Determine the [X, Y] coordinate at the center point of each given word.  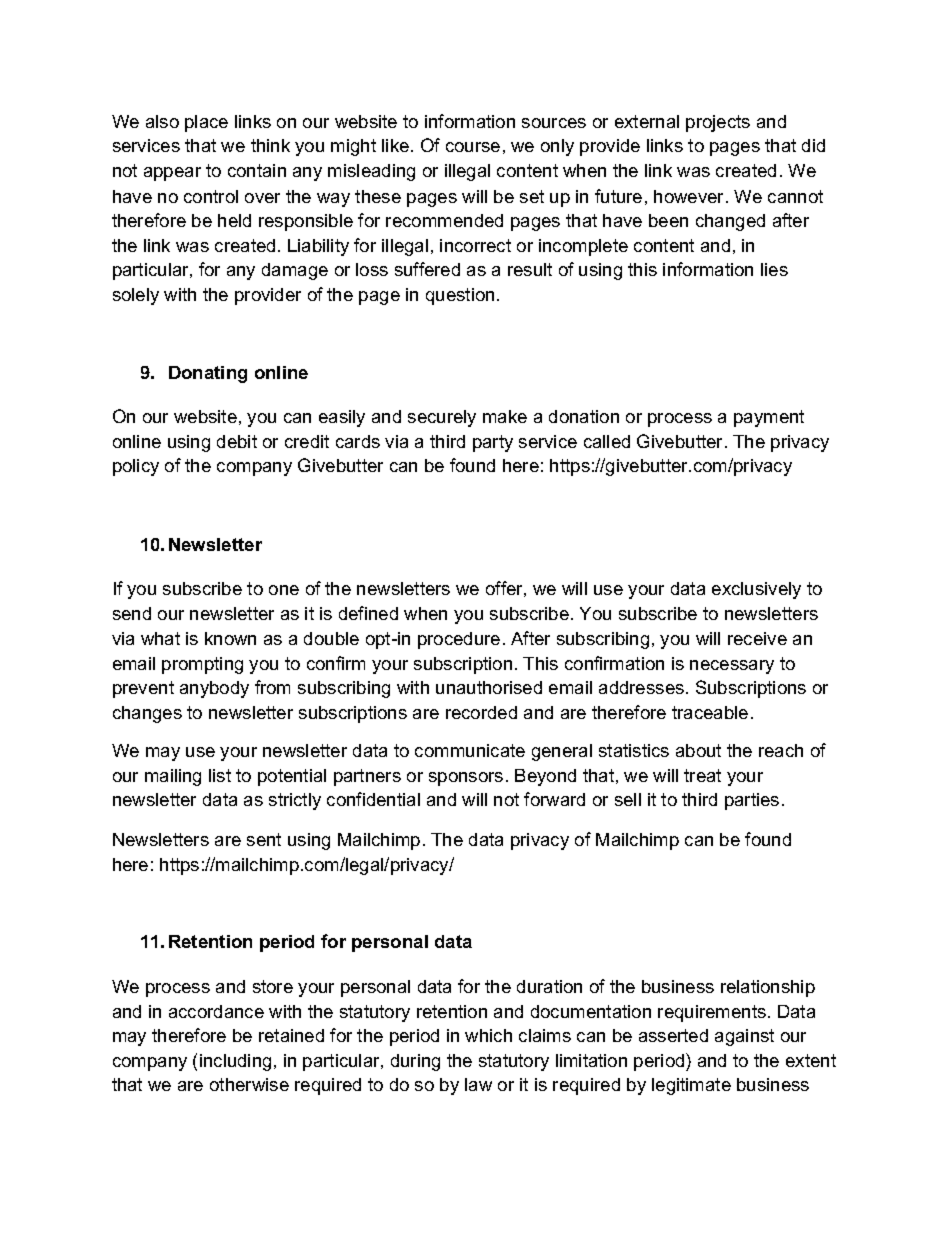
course [473, 147]
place [206, 123]
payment [769, 418]
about [698, 750]
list [220, 775]
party [493, 443]
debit [237, 441]
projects [718, 123]
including [235, 1062]
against [744, 1037]
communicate [470, 750]
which [488, 1035]
